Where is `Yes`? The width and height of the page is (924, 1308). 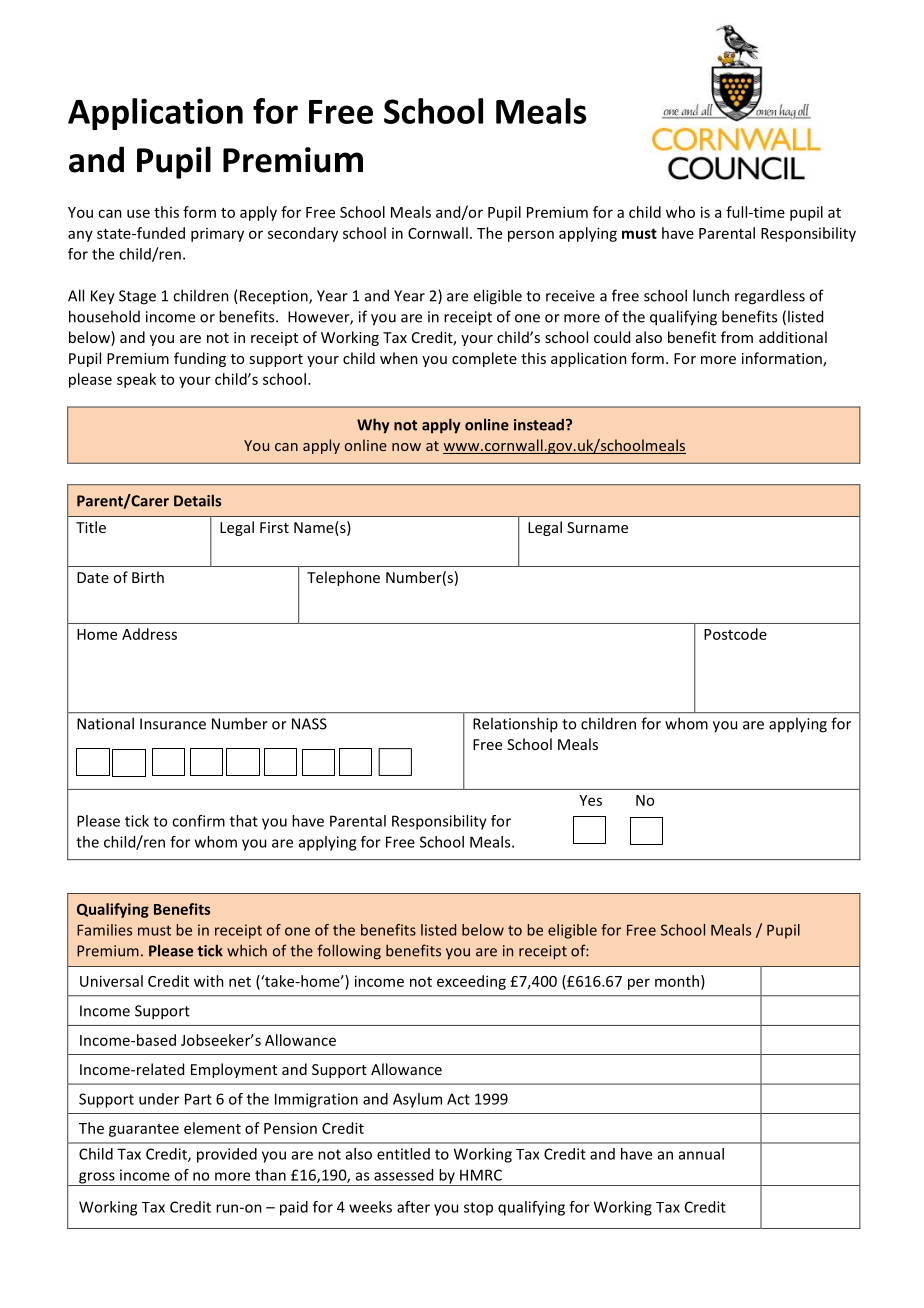
Yes is located at coordinates (590, 800).
